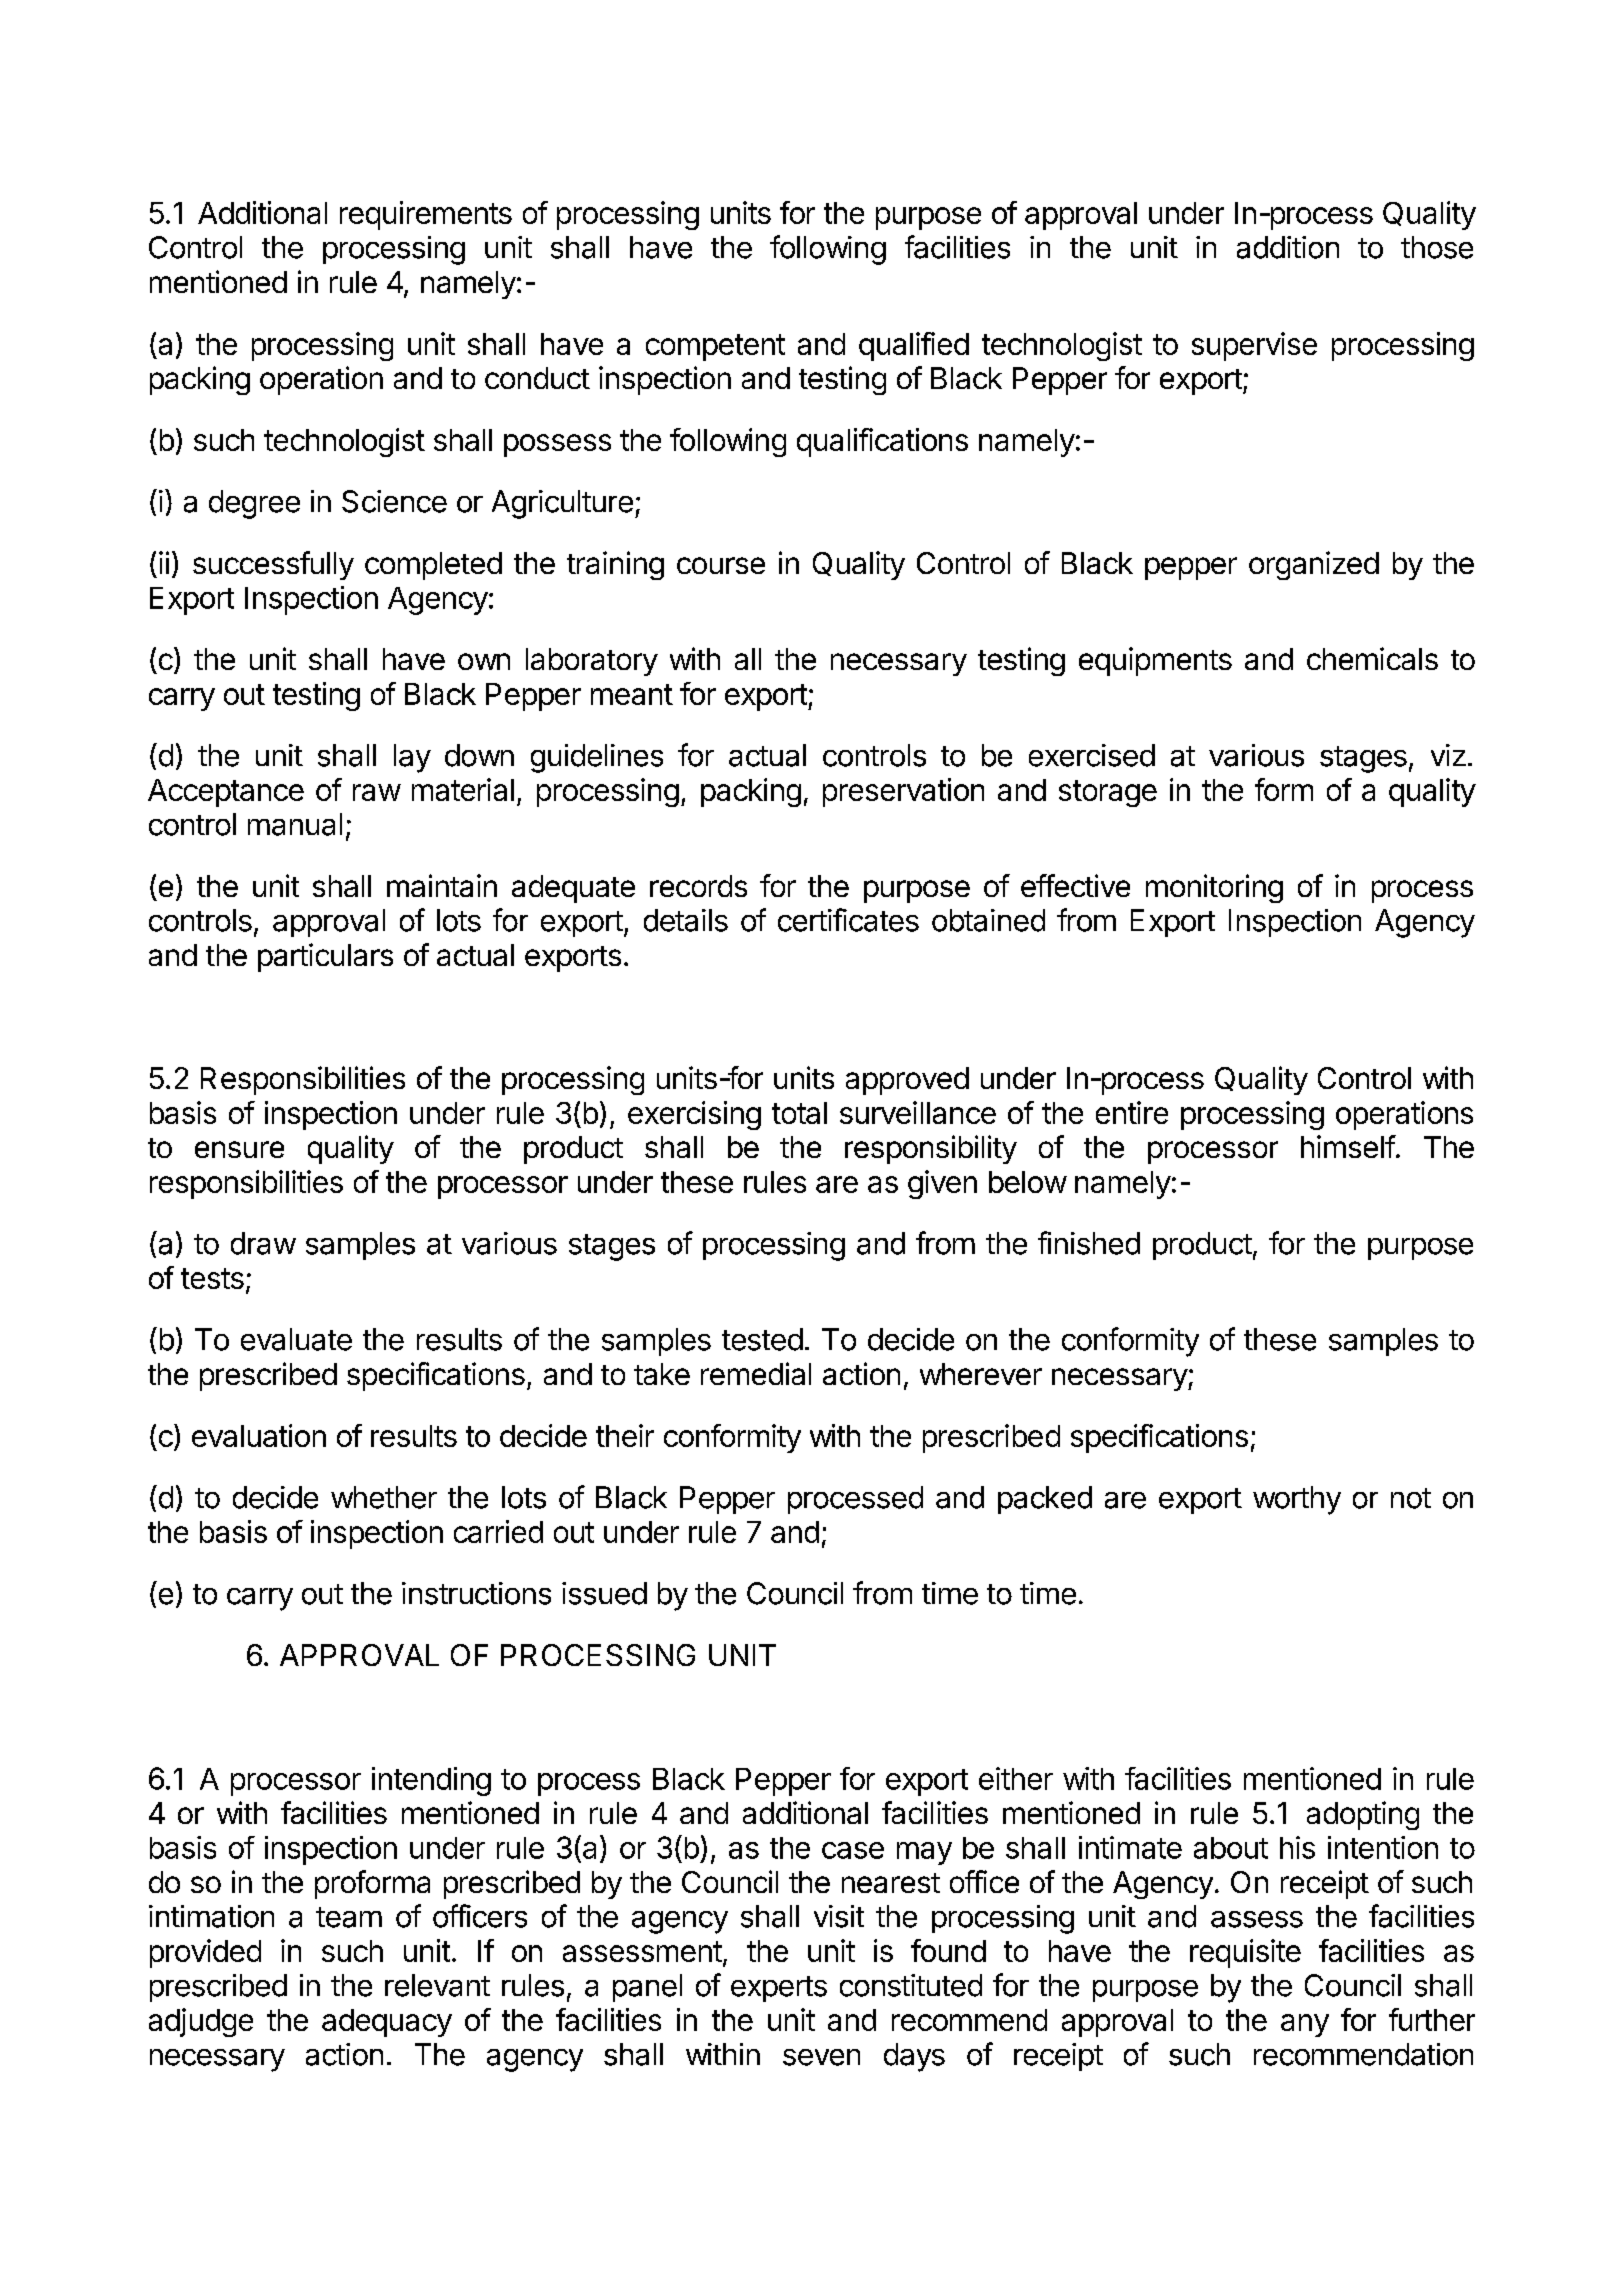  I want to click on supervise, so click(1254, 346).
